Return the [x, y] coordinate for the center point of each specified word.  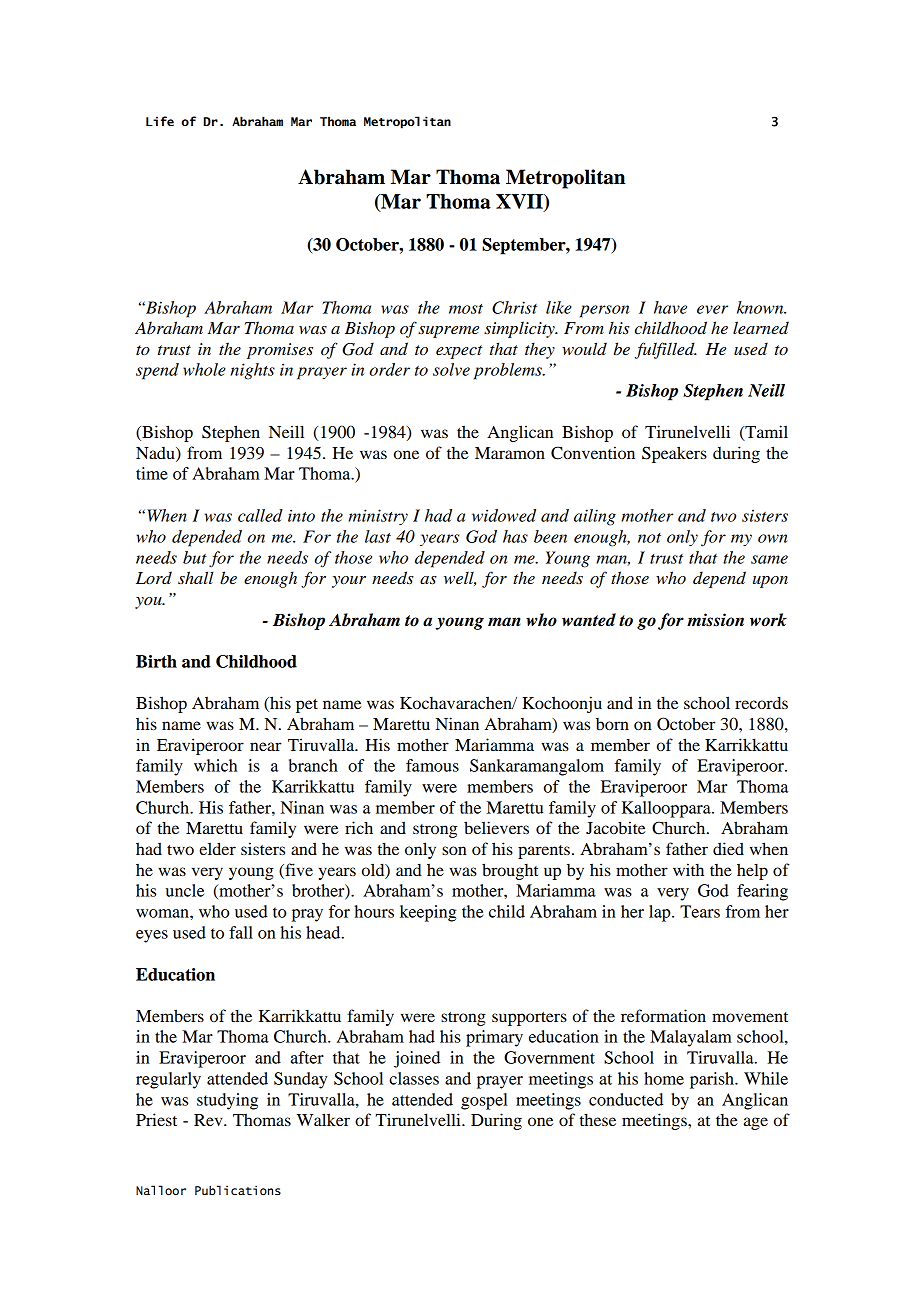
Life [160, 121]
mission [715, 620]
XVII [520, 202]
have [670, 307]
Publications [238, 1190]
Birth [156, 661]
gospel [484, 1101]
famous [432, 765]
